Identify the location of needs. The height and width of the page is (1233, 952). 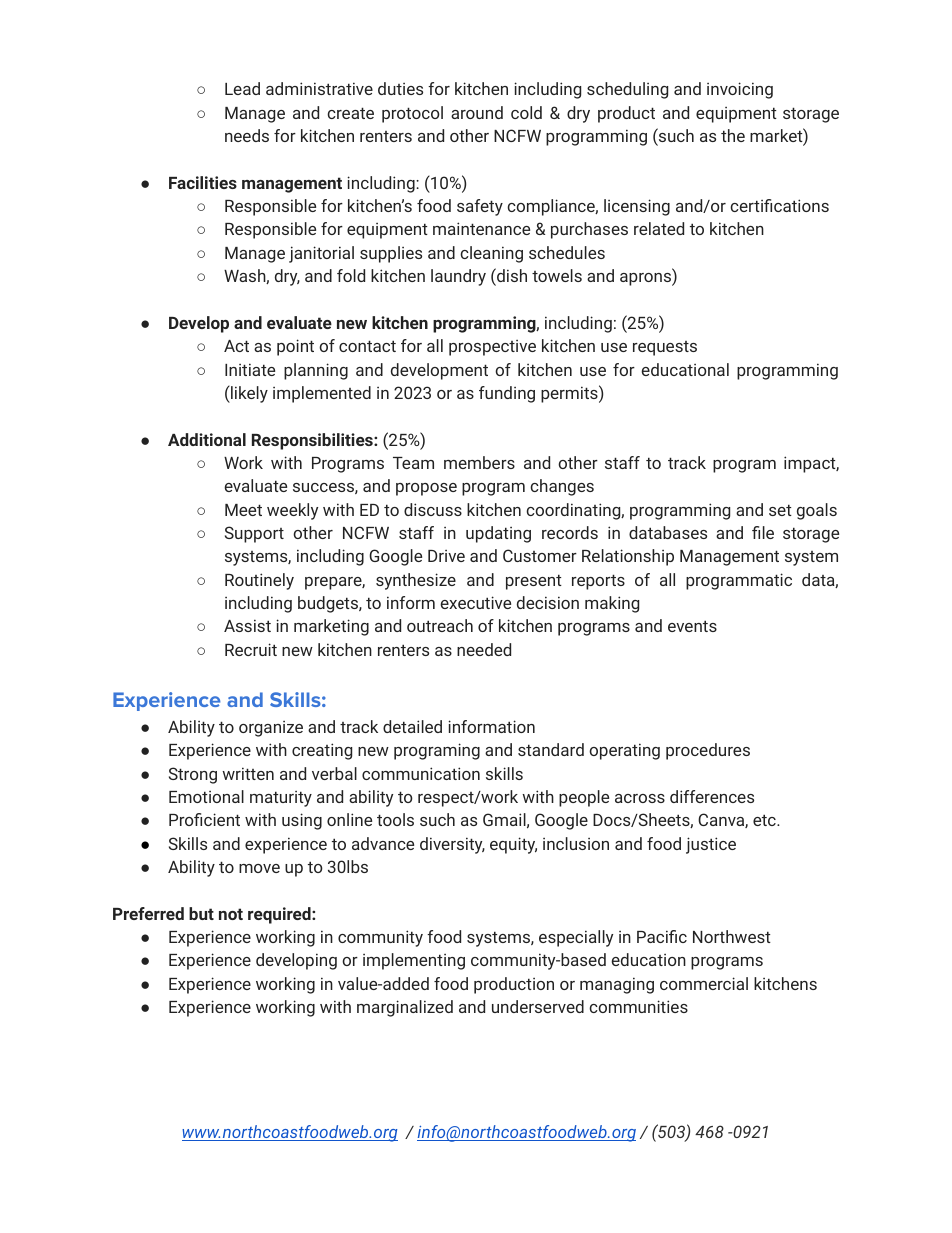
(247, 135).
